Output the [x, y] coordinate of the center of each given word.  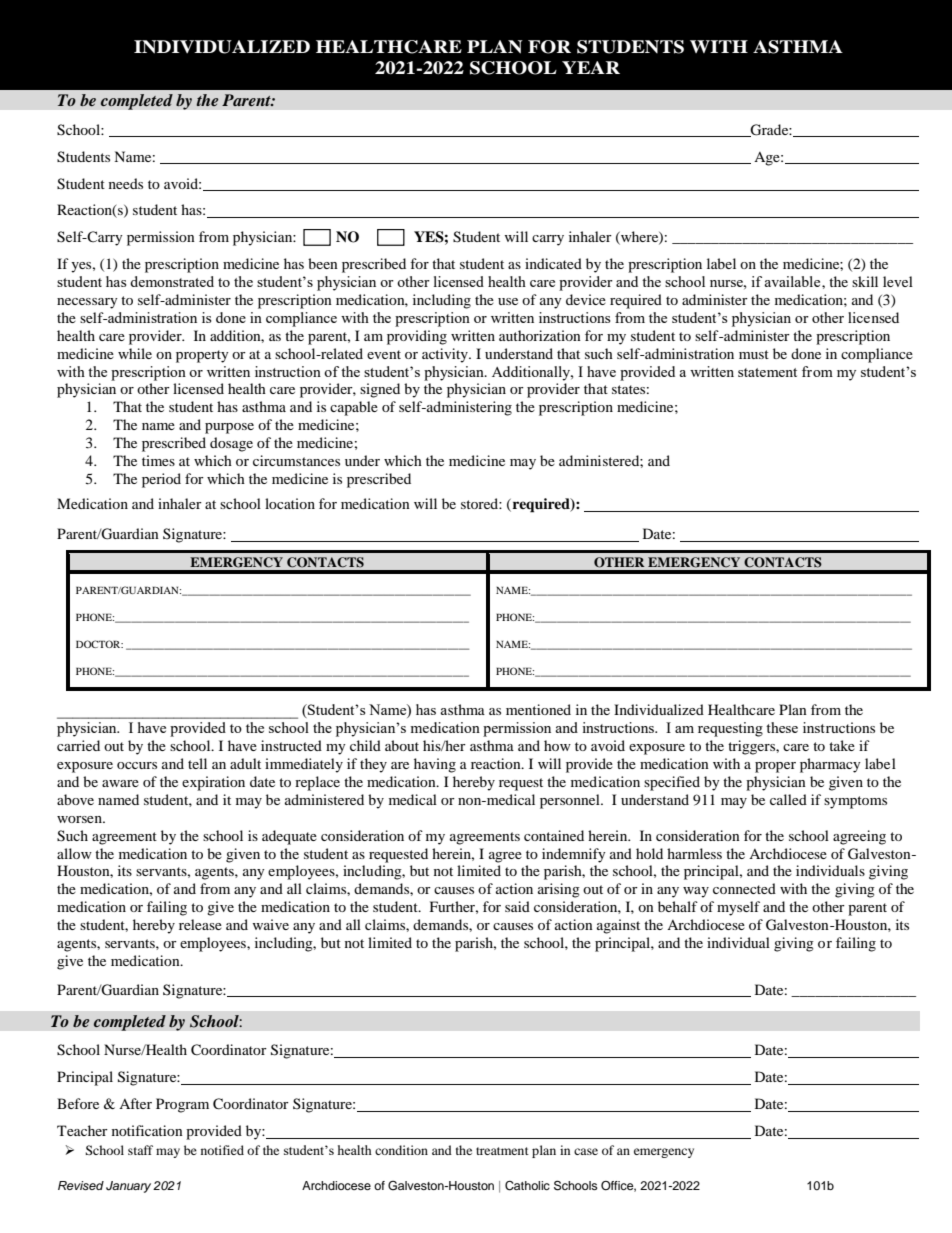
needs [126, 183]
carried [78, 745]
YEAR [591, 67]
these [782, 727]
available [793, 281]
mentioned [538, 709]
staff [140, 1150]
